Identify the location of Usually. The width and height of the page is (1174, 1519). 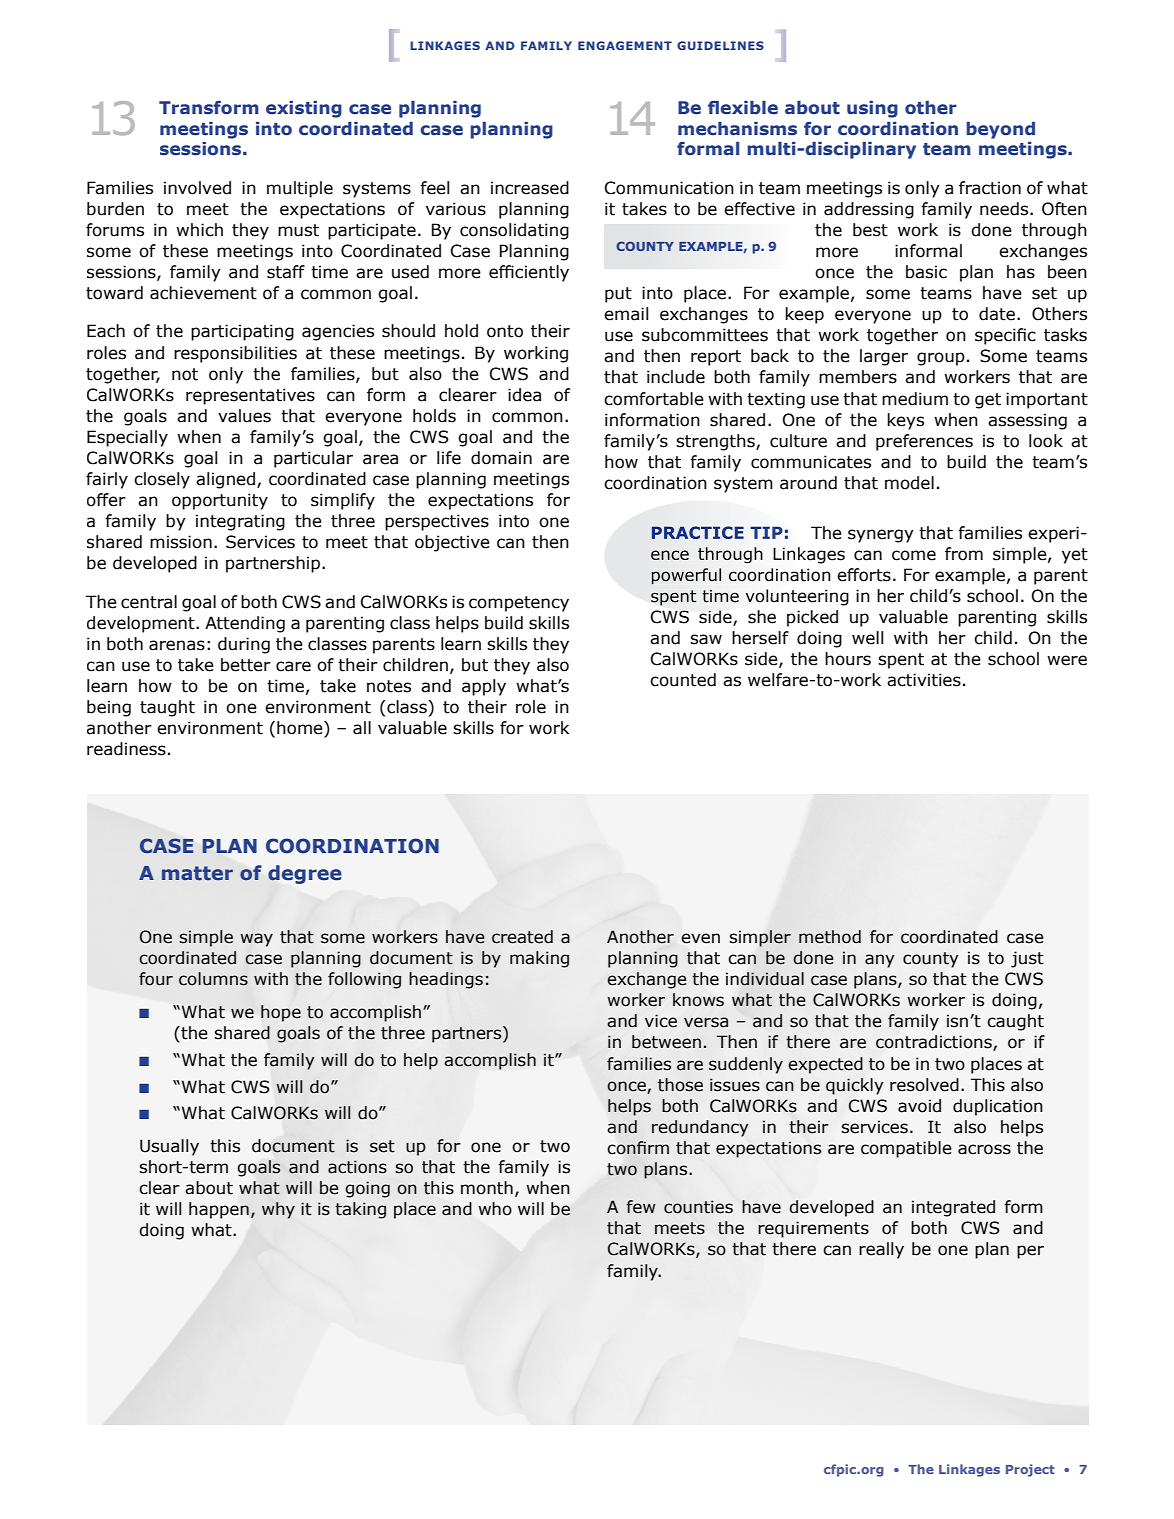
(169, 1147).
